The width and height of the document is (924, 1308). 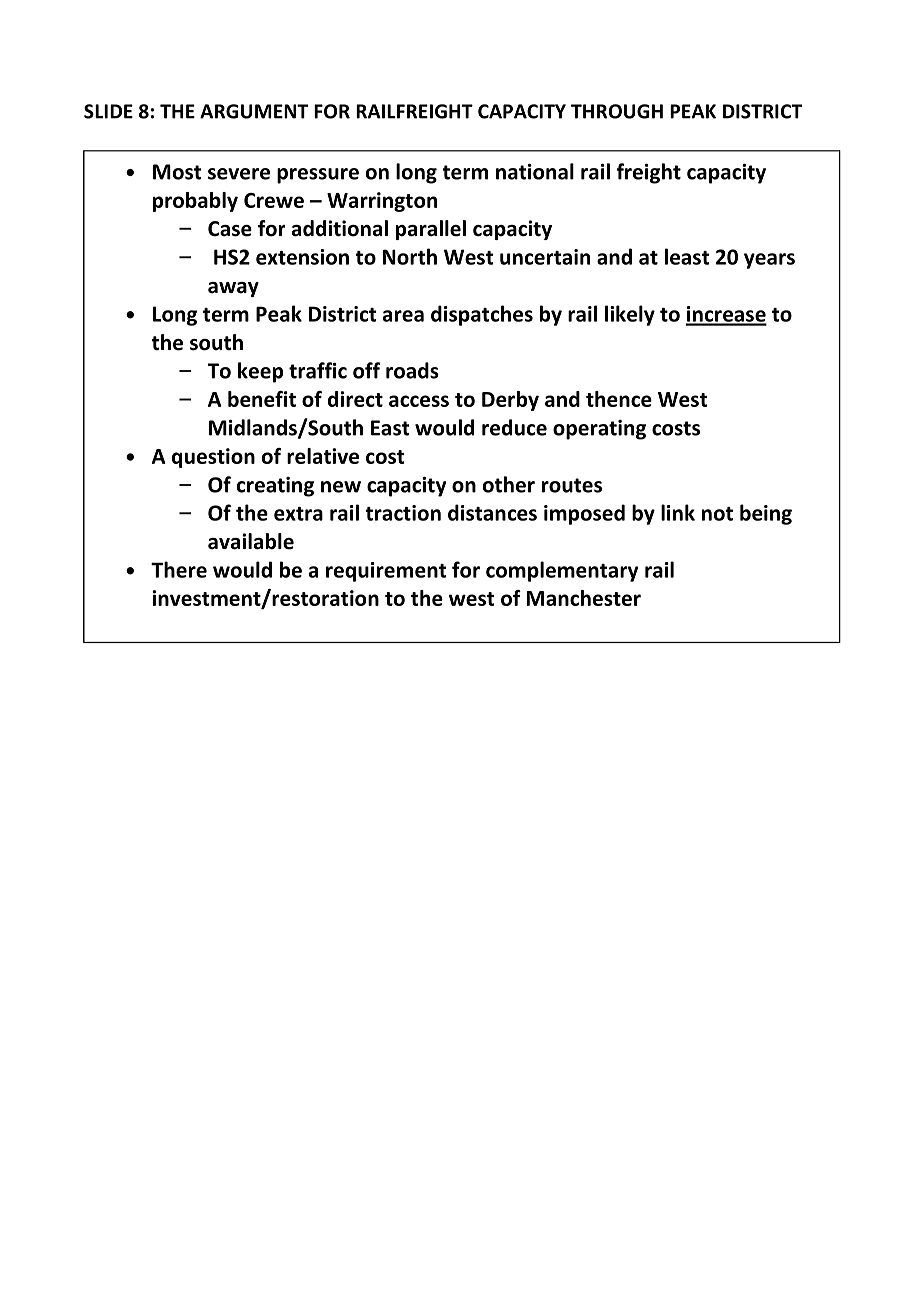 What do you see at coordinates (769, 261) in the document?
I see `years` at bounding box center [769, 261].
